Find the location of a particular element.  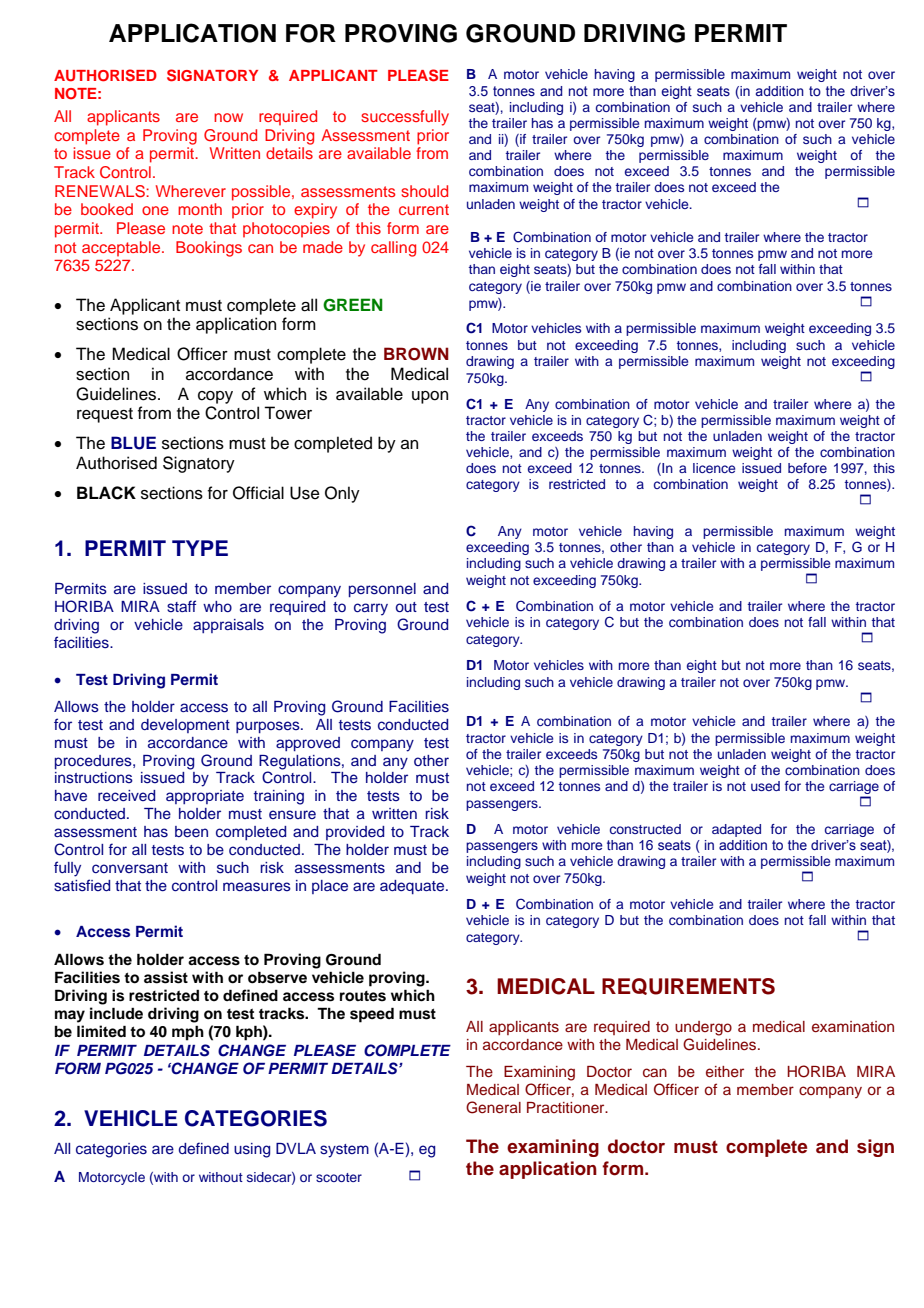

adapted is located at coordinates (736, 830).
